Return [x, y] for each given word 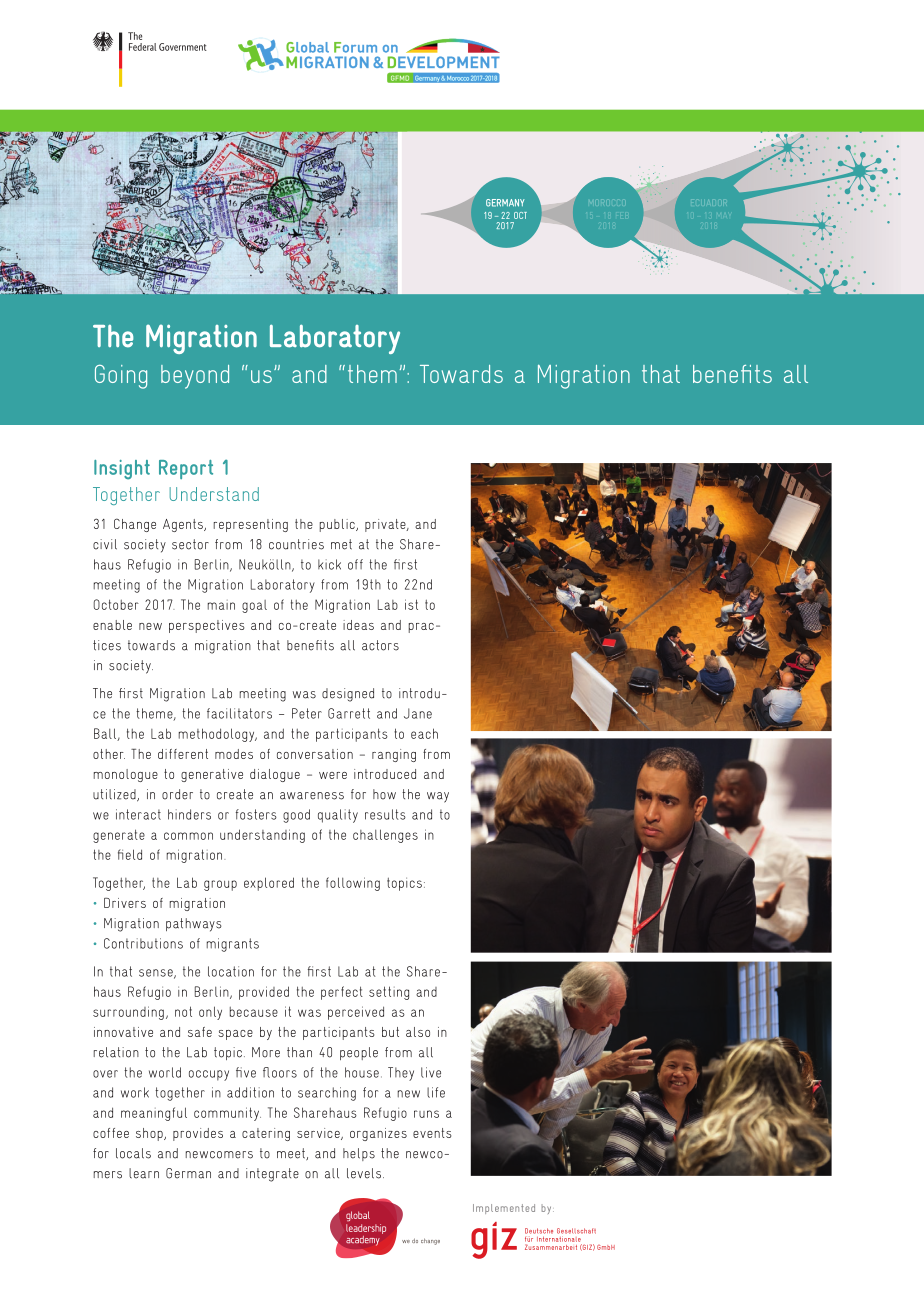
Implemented [504, 1209]
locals [133, 1153]
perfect [342, 993]
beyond [195, 377]
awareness [312, 796]
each [424, 733]
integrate [272, 1175]
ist [411, 604]
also [418, 1032]
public [338, 525]
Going [121, 377]
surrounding [128, 1013]
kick [329, 564]
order [177, 794]
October [116, 604]
